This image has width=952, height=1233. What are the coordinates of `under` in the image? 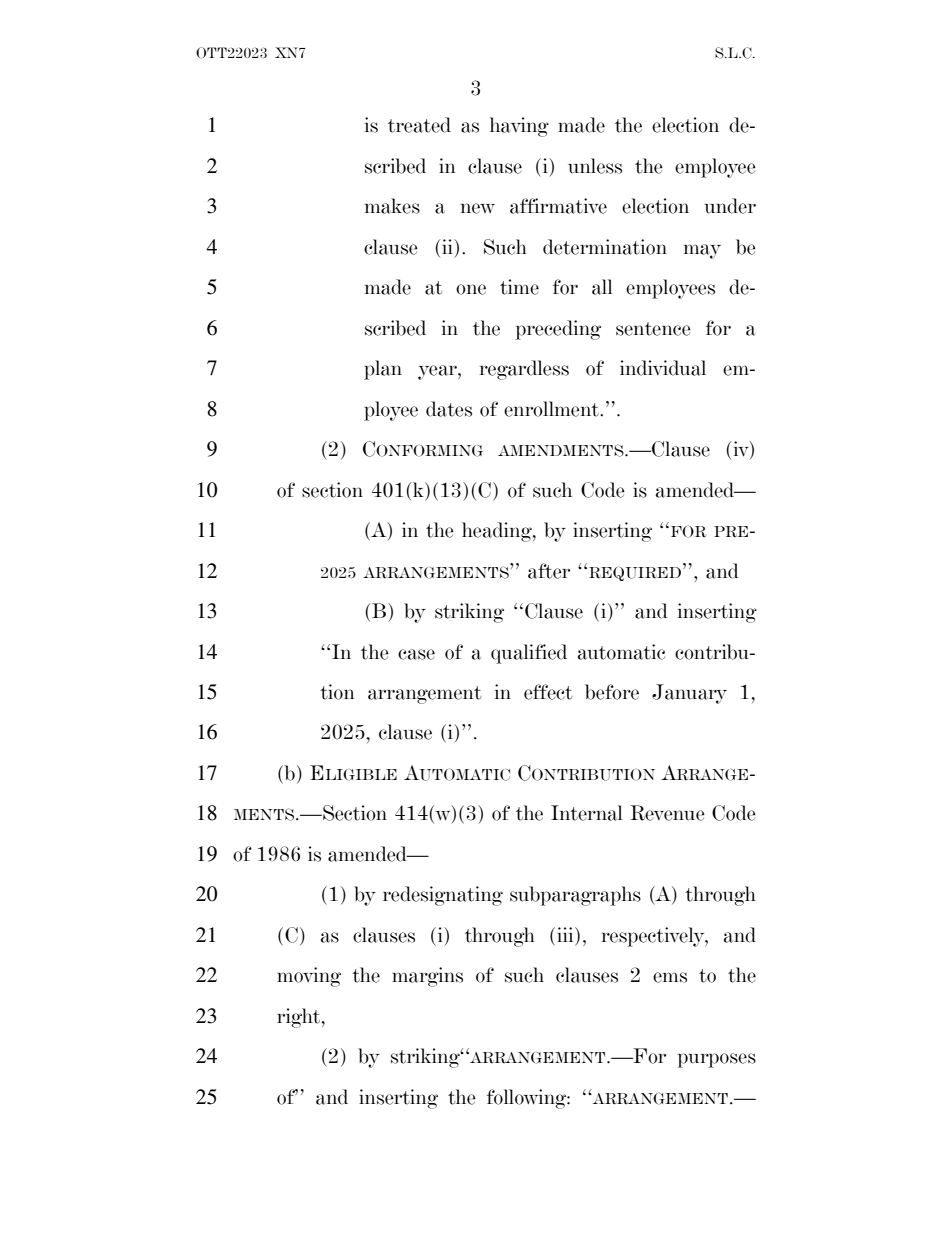 It's located at (730, 206).
